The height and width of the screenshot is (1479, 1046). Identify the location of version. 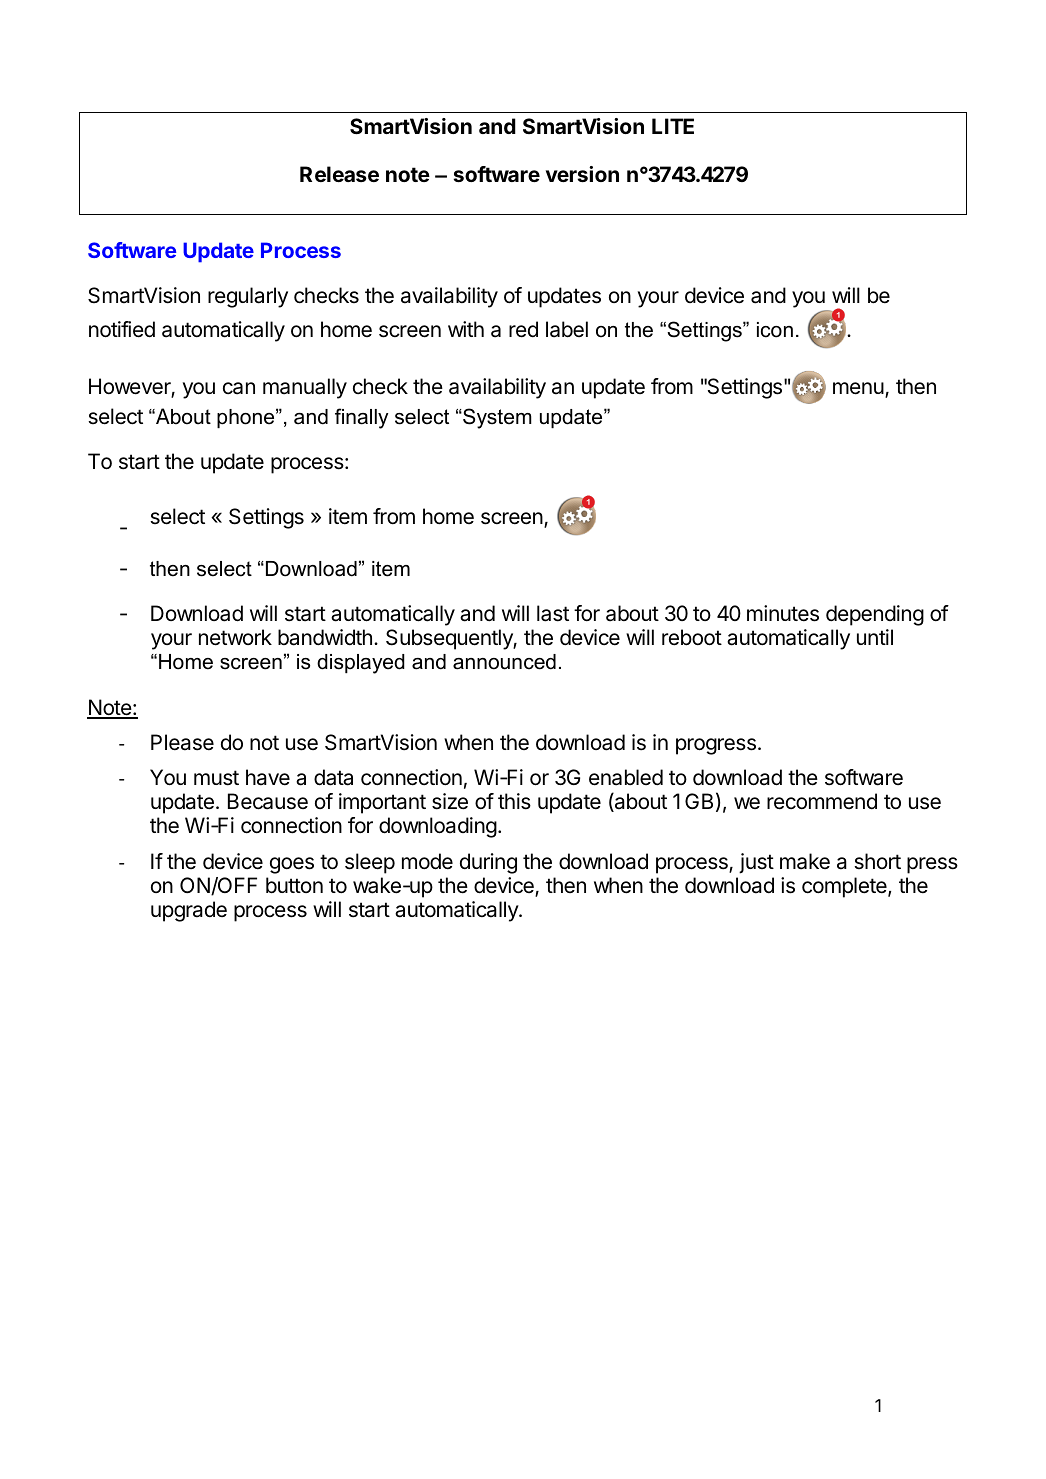
(582, 174).
